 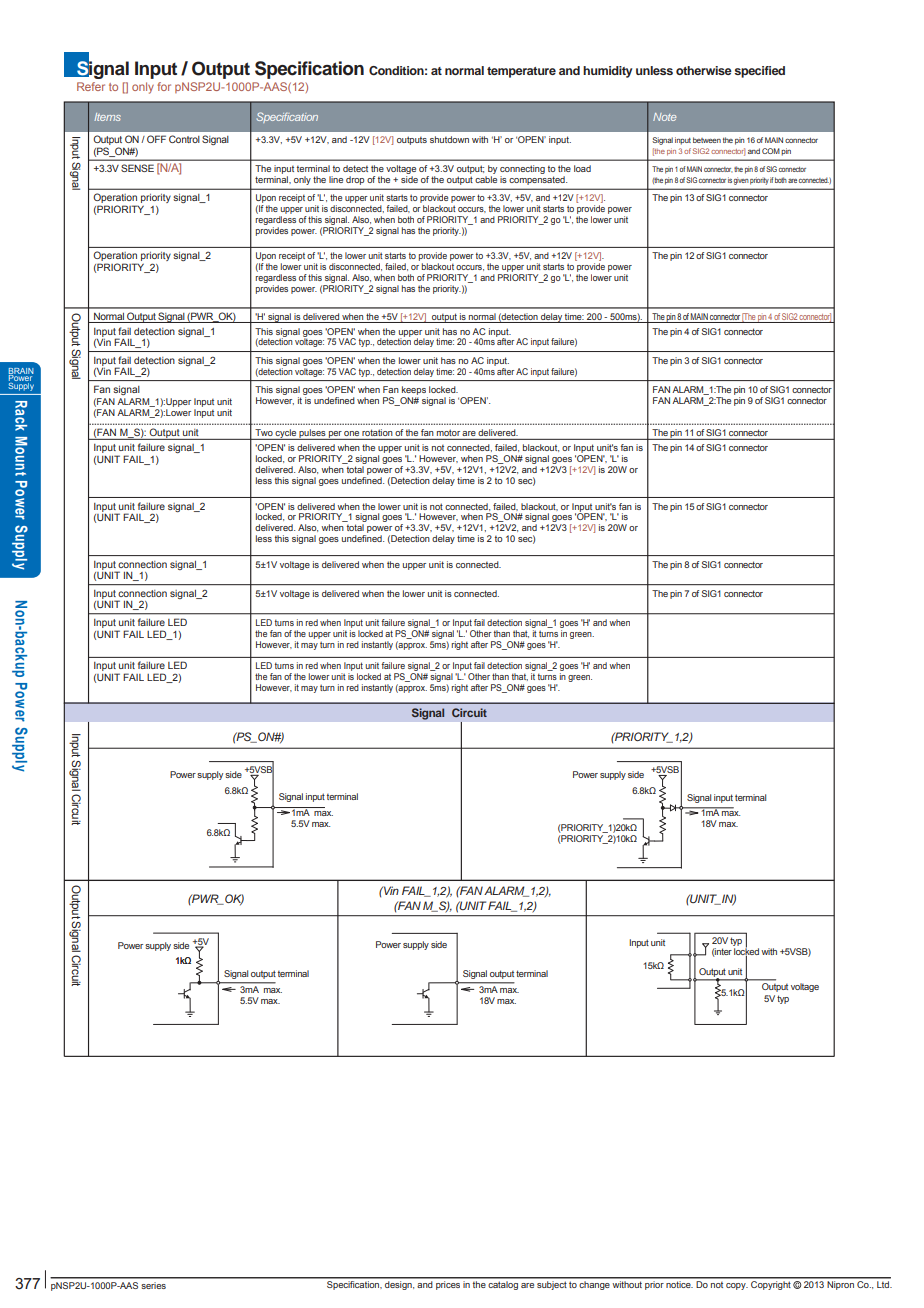 I want to click on humidity, so click(x=607, y=72).
